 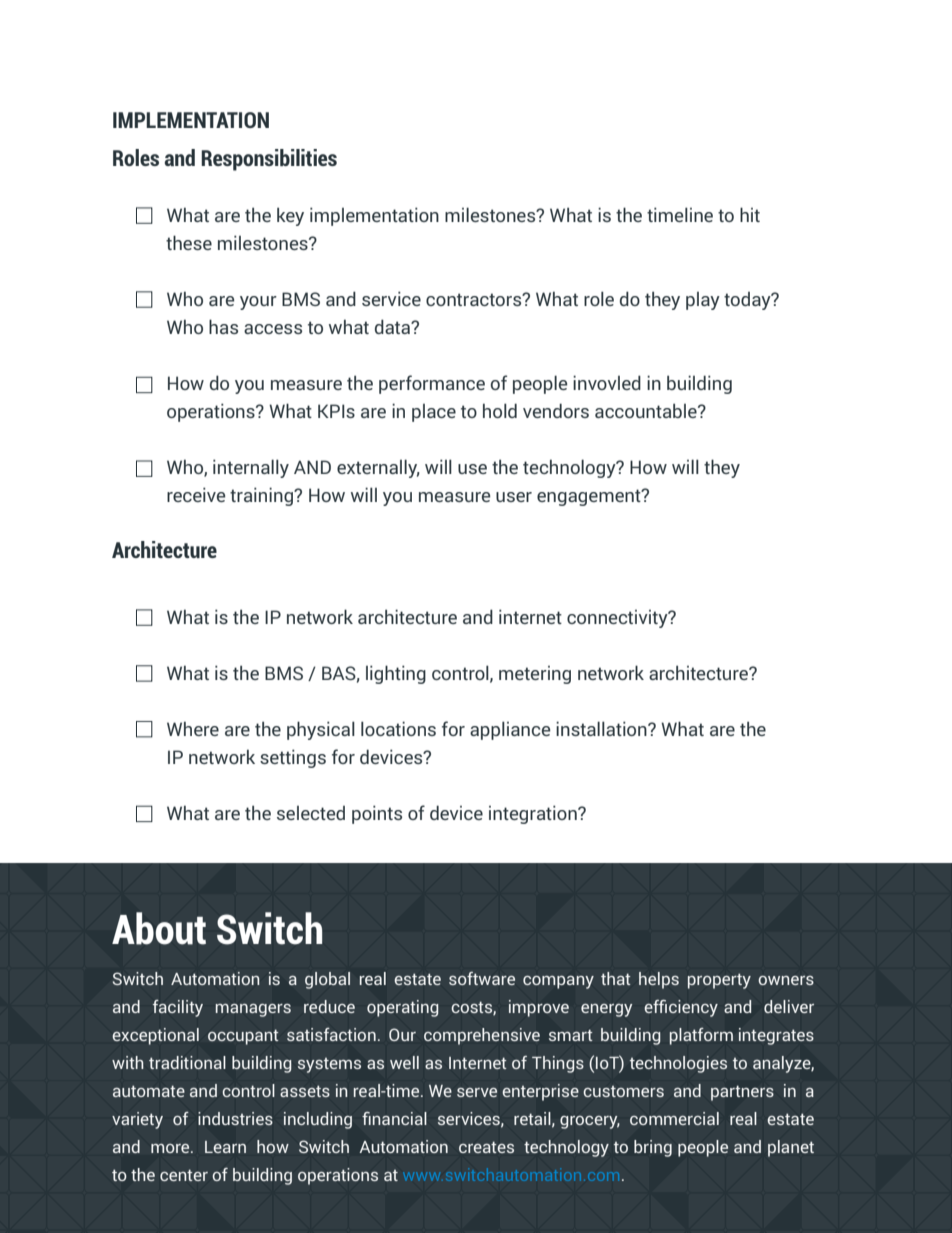 What do you see at coordinates (290, 216) in the page?
I see `key` at bounding box center [290, 216].
